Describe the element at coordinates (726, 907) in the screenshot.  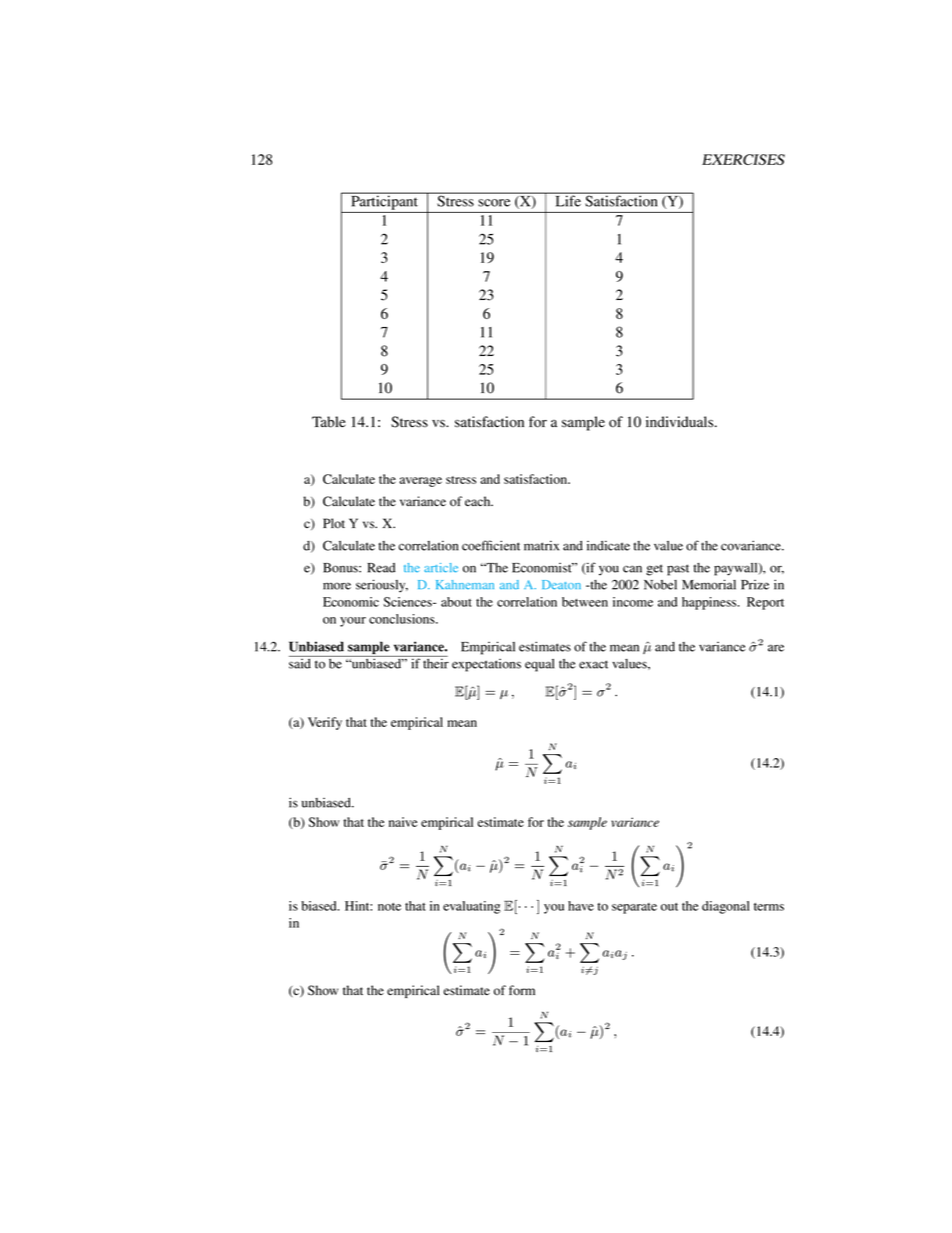
I see `diagonal` at that location.
